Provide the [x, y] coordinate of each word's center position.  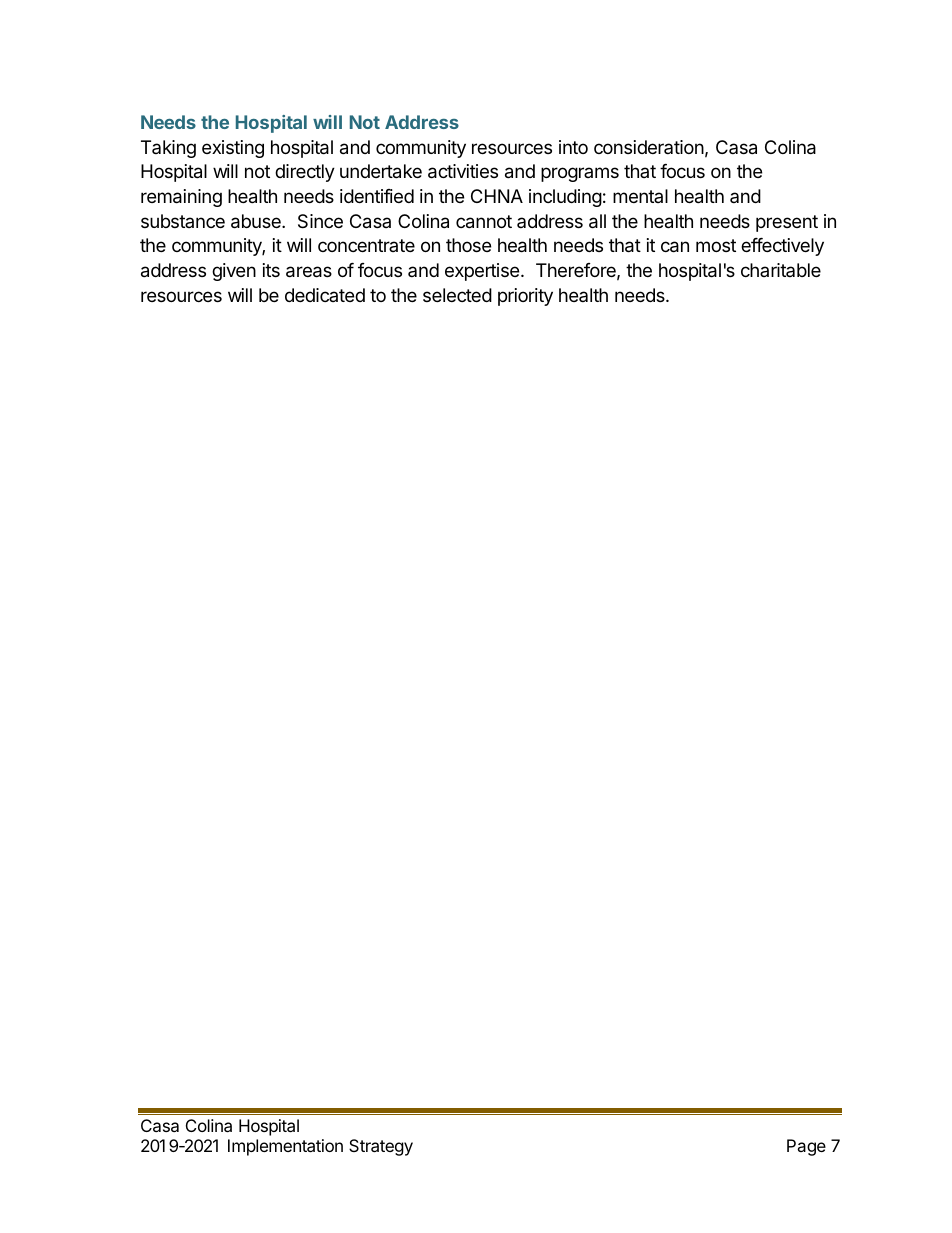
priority [525, 297]
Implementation [285, 1147]
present [787, 223]
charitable [781, 270]
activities [463, 171]
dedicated [325, 295]
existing [233, 149]
